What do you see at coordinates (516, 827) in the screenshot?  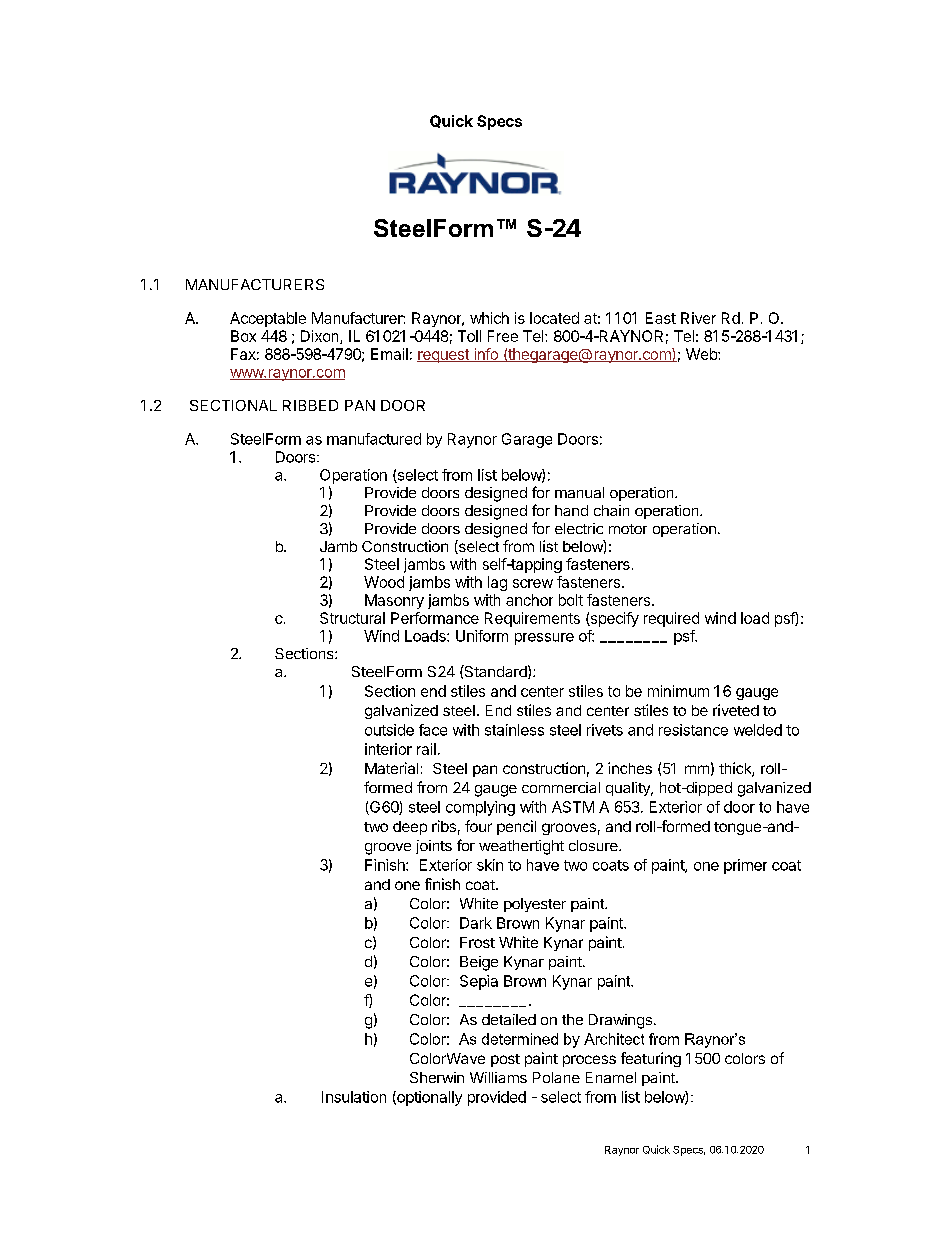 I see `pencil` at bounding box center [516, 827].
